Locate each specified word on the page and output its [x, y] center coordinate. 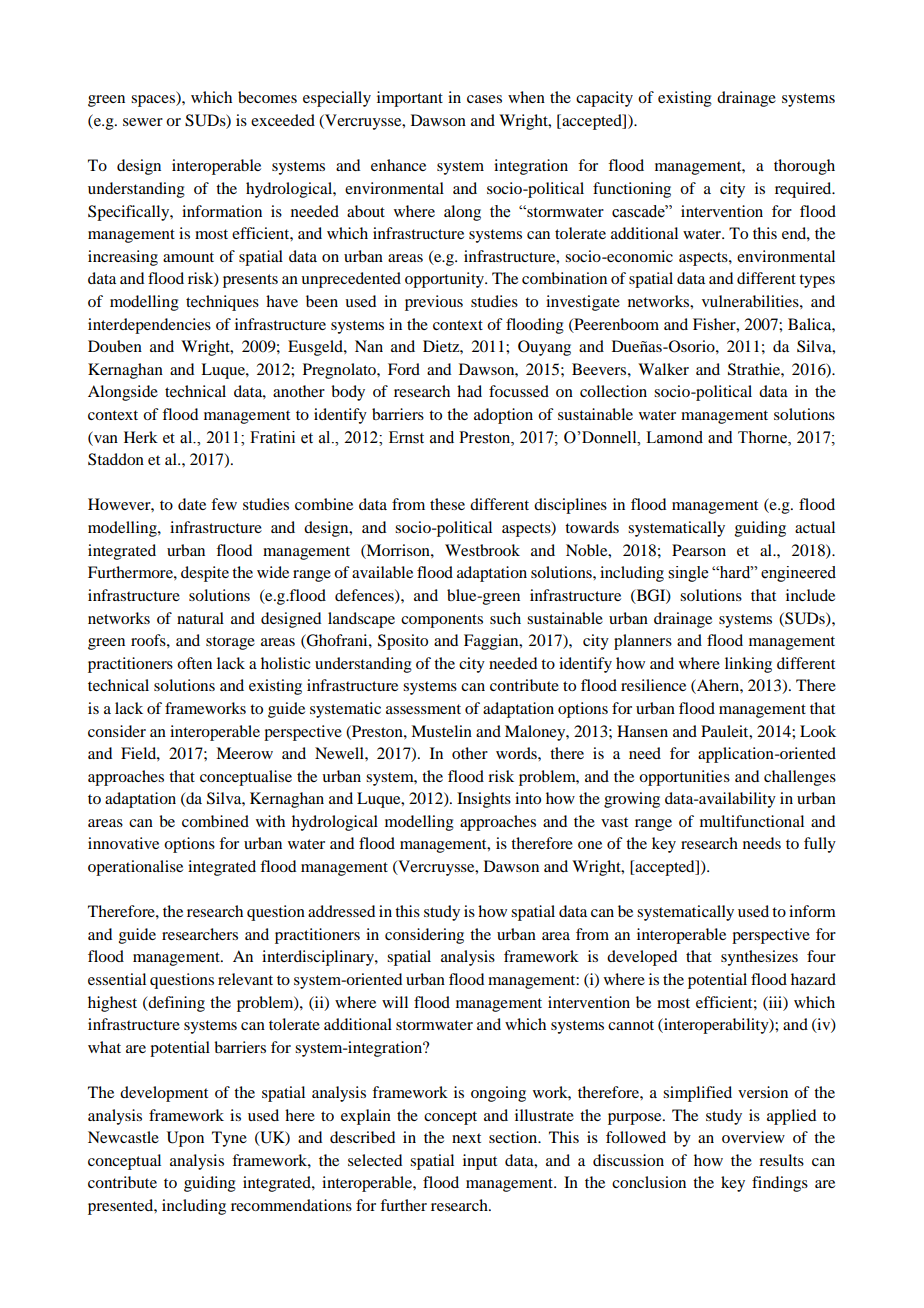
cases [484, 99]
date [192, 504]
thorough [804, 167]
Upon [185, 1139]
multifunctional [752, 821]
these [447, 504]
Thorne [763, 437]
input [480, 1162]
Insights [484, 800]
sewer [143, 122]
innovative [123, 843]
